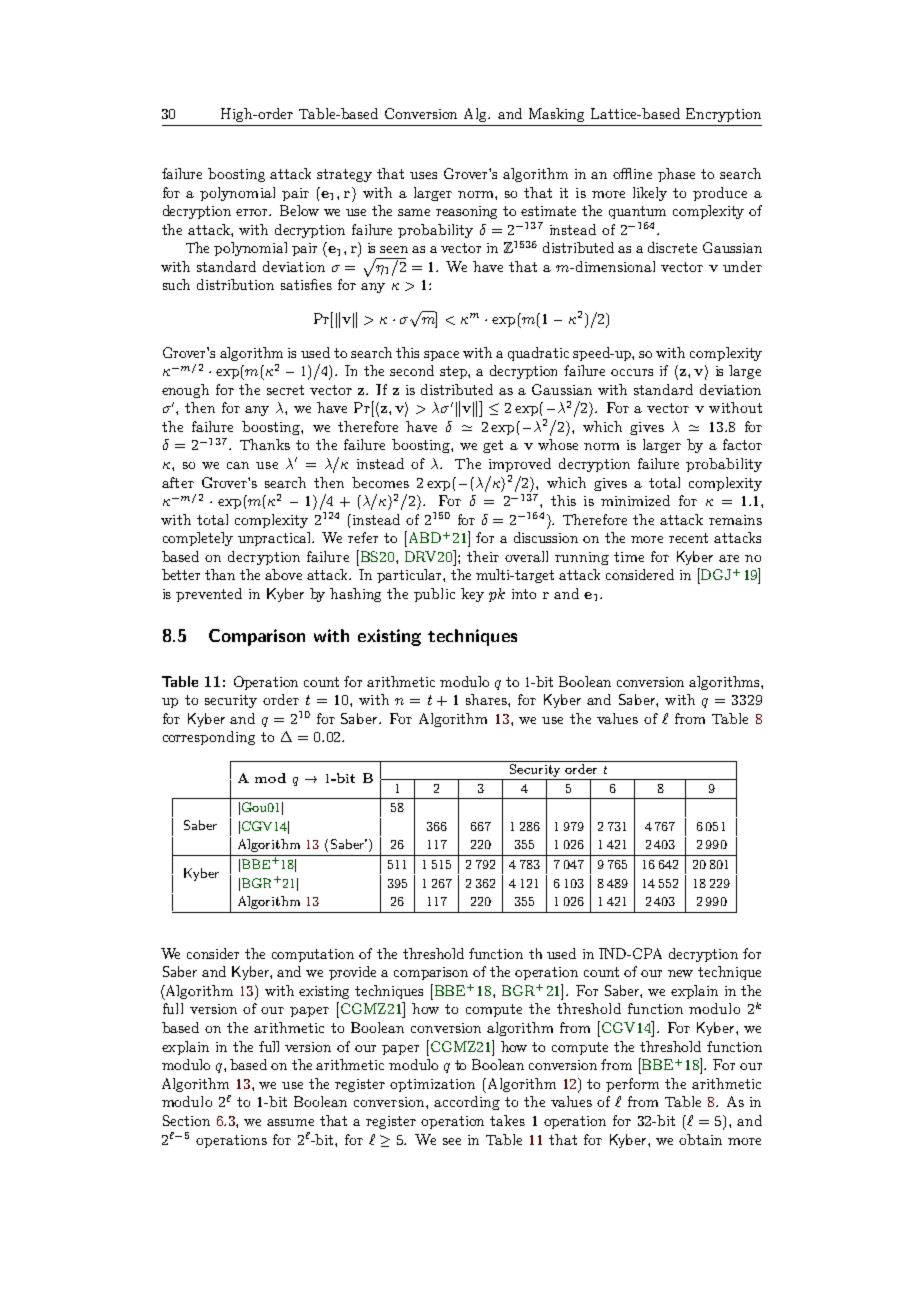 This image has height=1308, width=924. Describe the element at coordinates (290, 1122) in the image. I see `assume` at that location.
